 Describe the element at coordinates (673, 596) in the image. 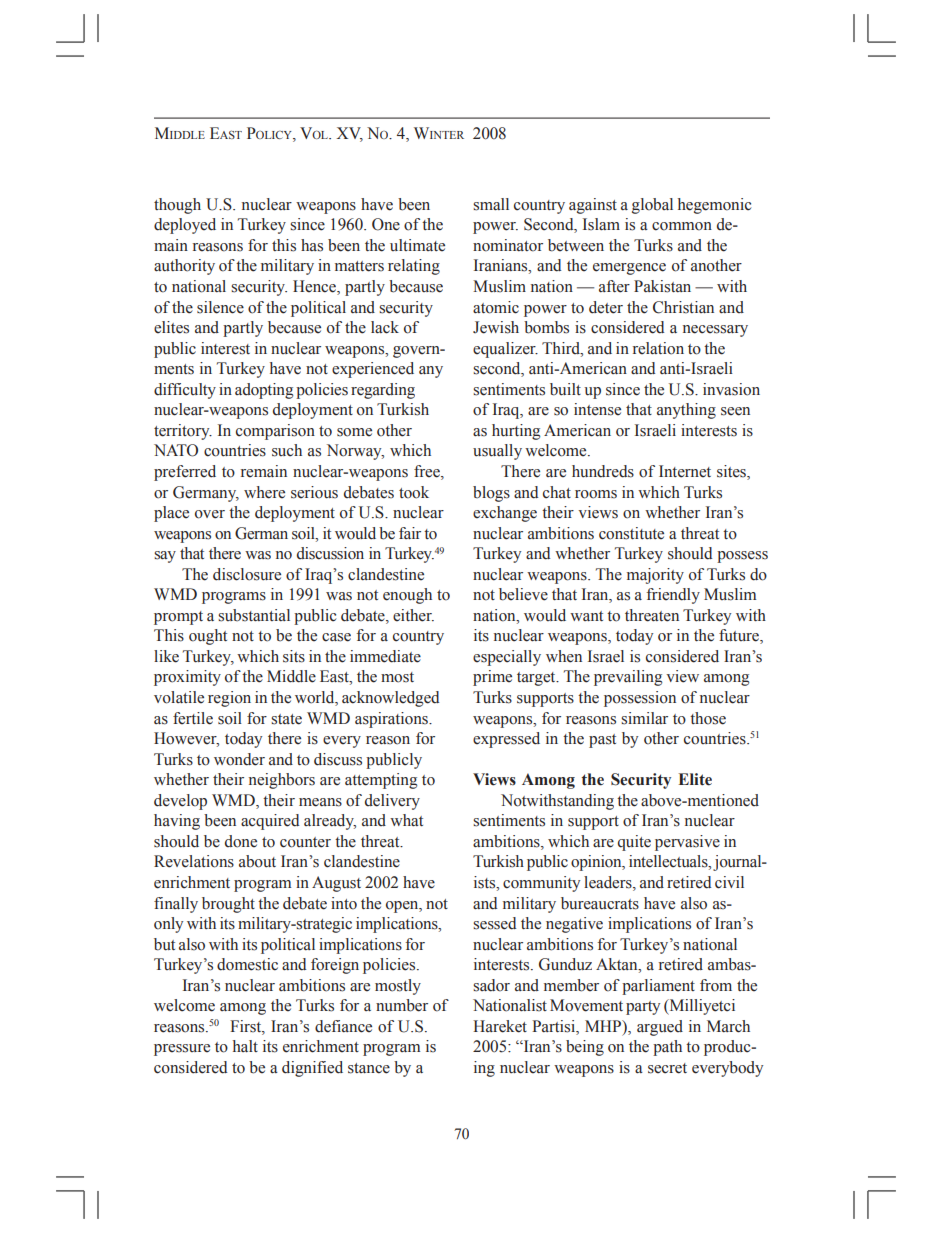

I see `friendly` at that location.
